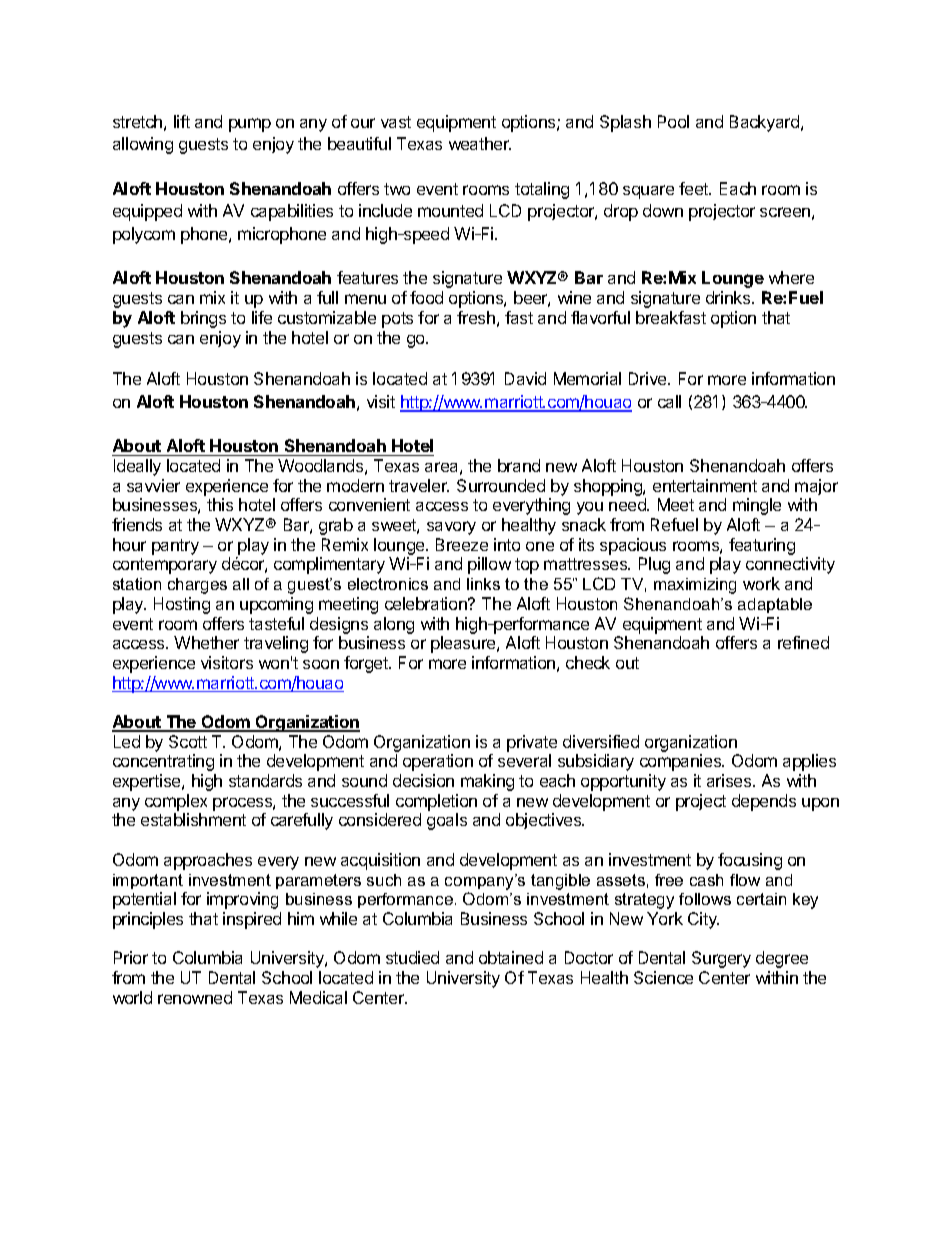  I want to click on lift, so click(182, 121).
